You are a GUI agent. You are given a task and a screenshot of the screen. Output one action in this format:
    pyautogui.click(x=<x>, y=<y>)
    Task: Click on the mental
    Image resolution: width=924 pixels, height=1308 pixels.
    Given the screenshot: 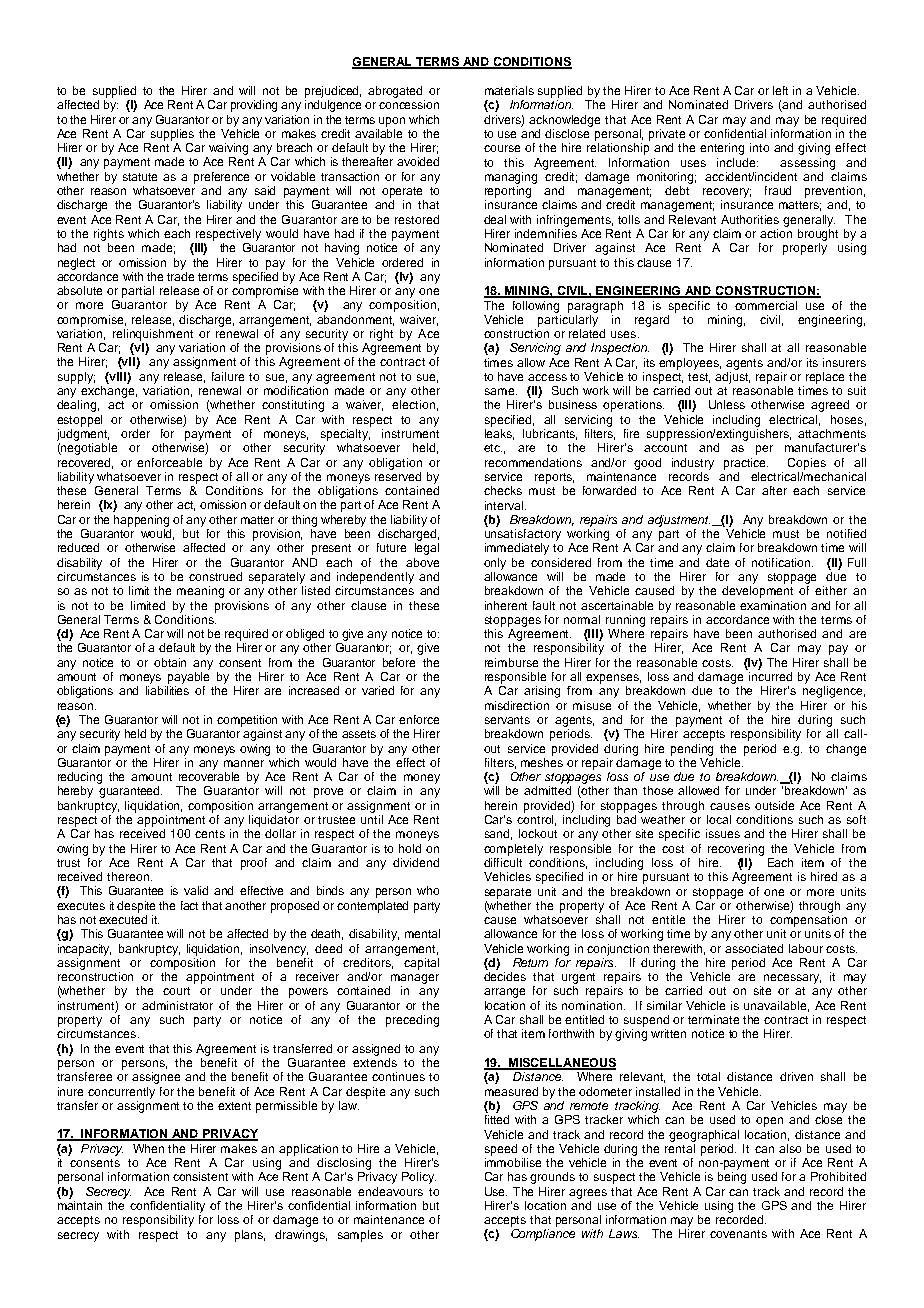 What is the action you would take?
    pyautogui.click(x=422, y=933)
